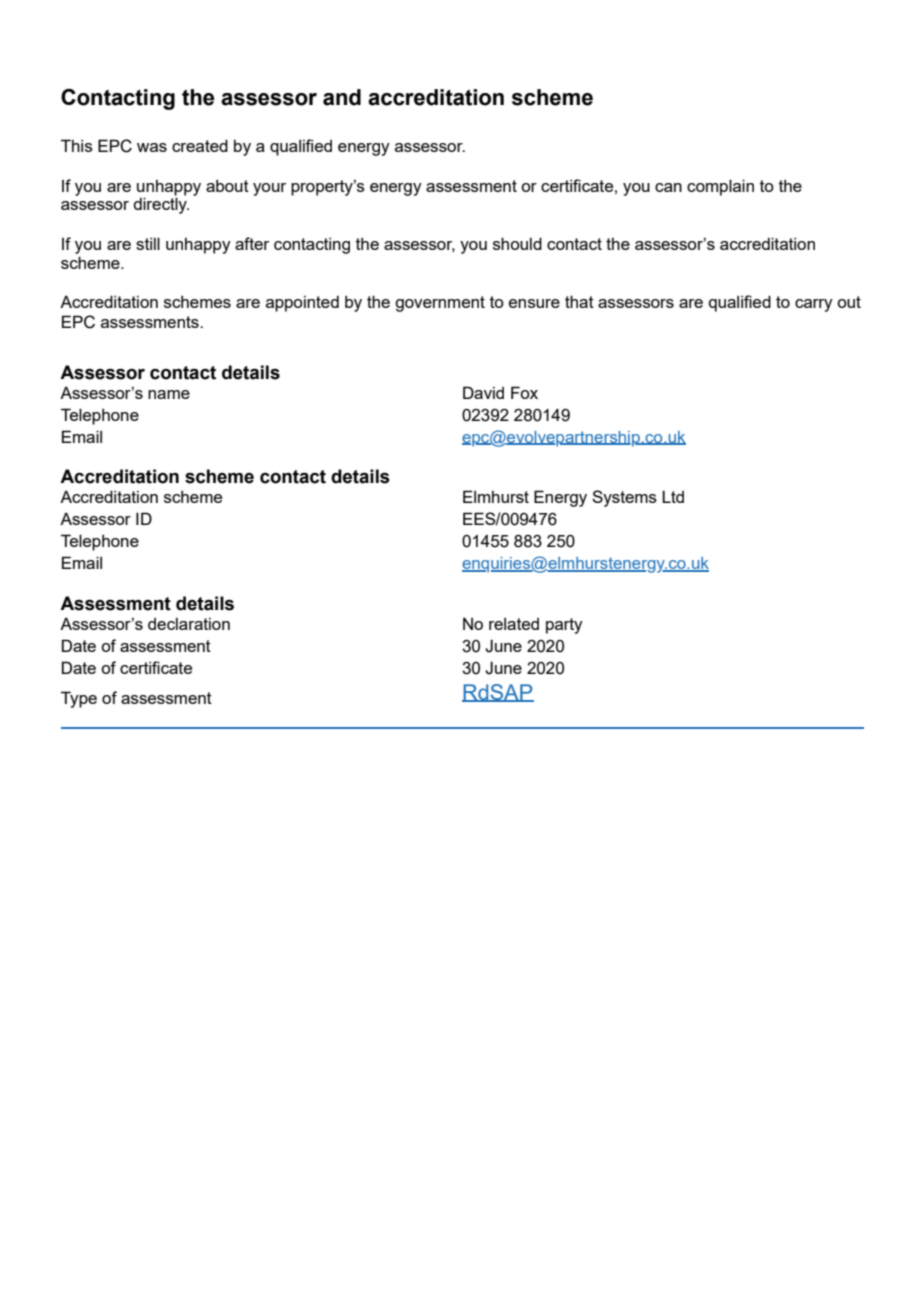 This image has height=1304, width=924. What do you see at coordinates (524, 392) in the image?
I see `Fox` at bounding box center [524, 392].
